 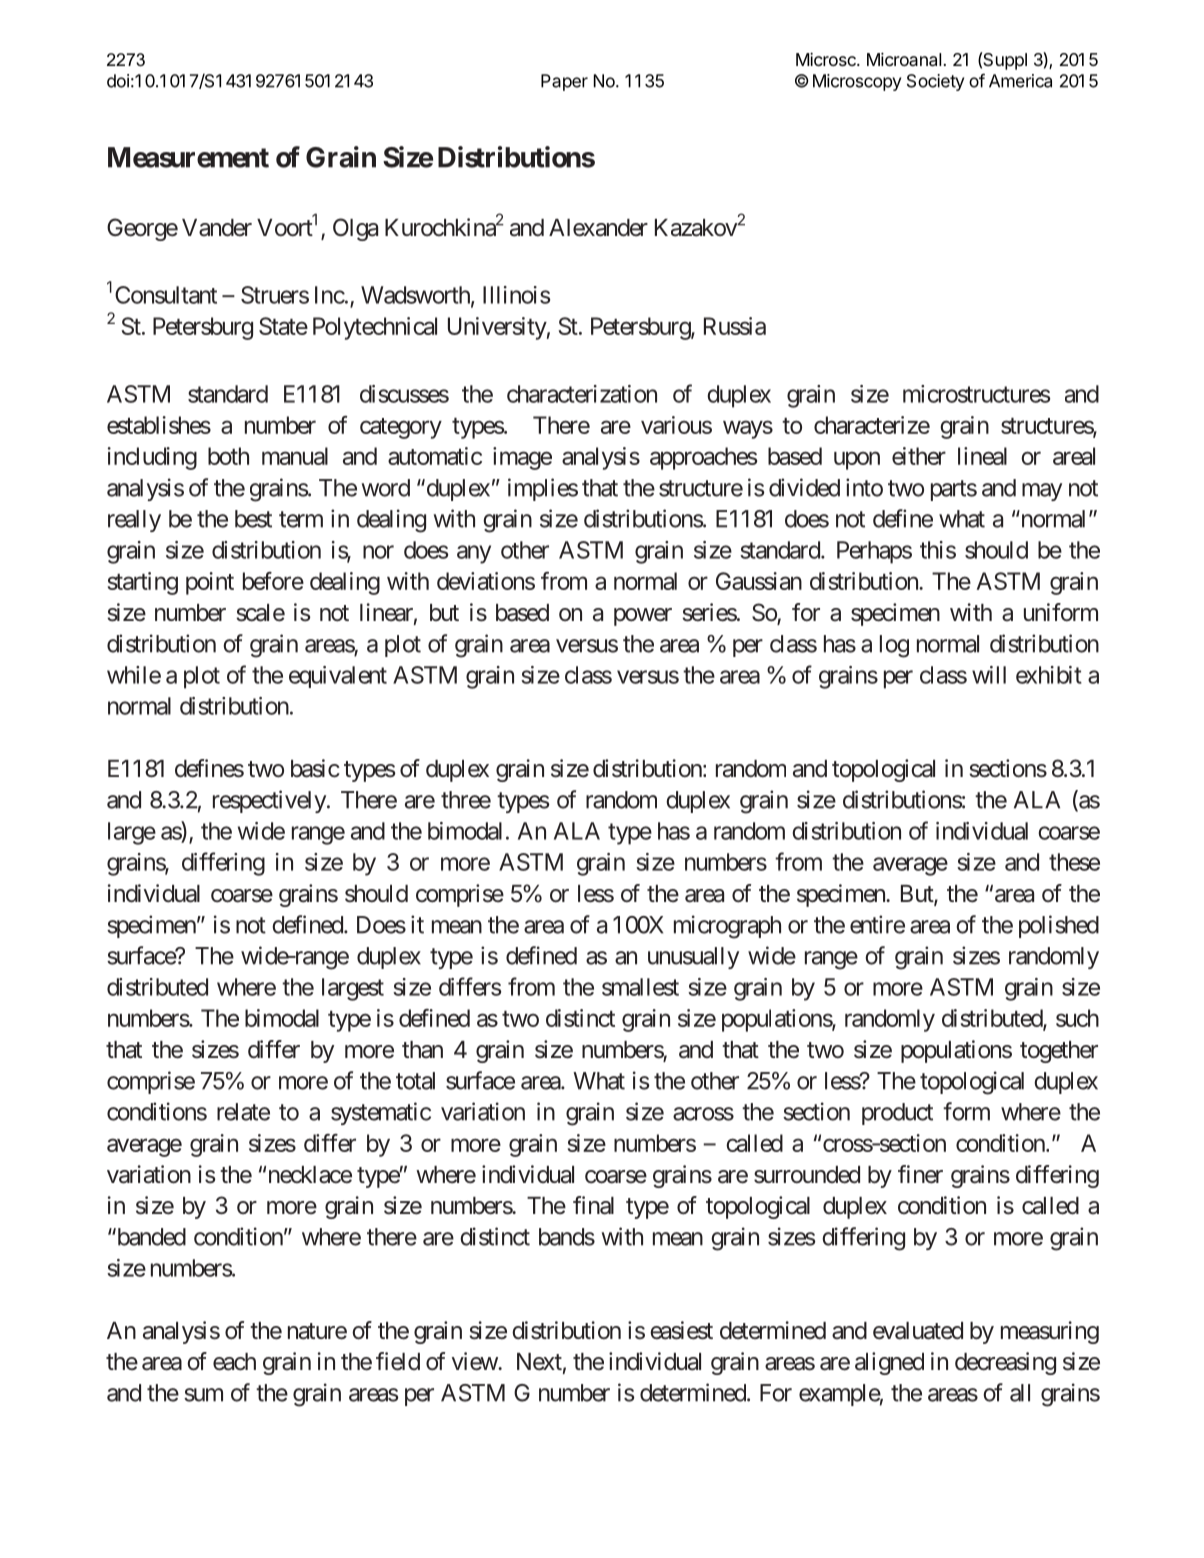 I want to click on Paper, so click(x=564, y=82).
